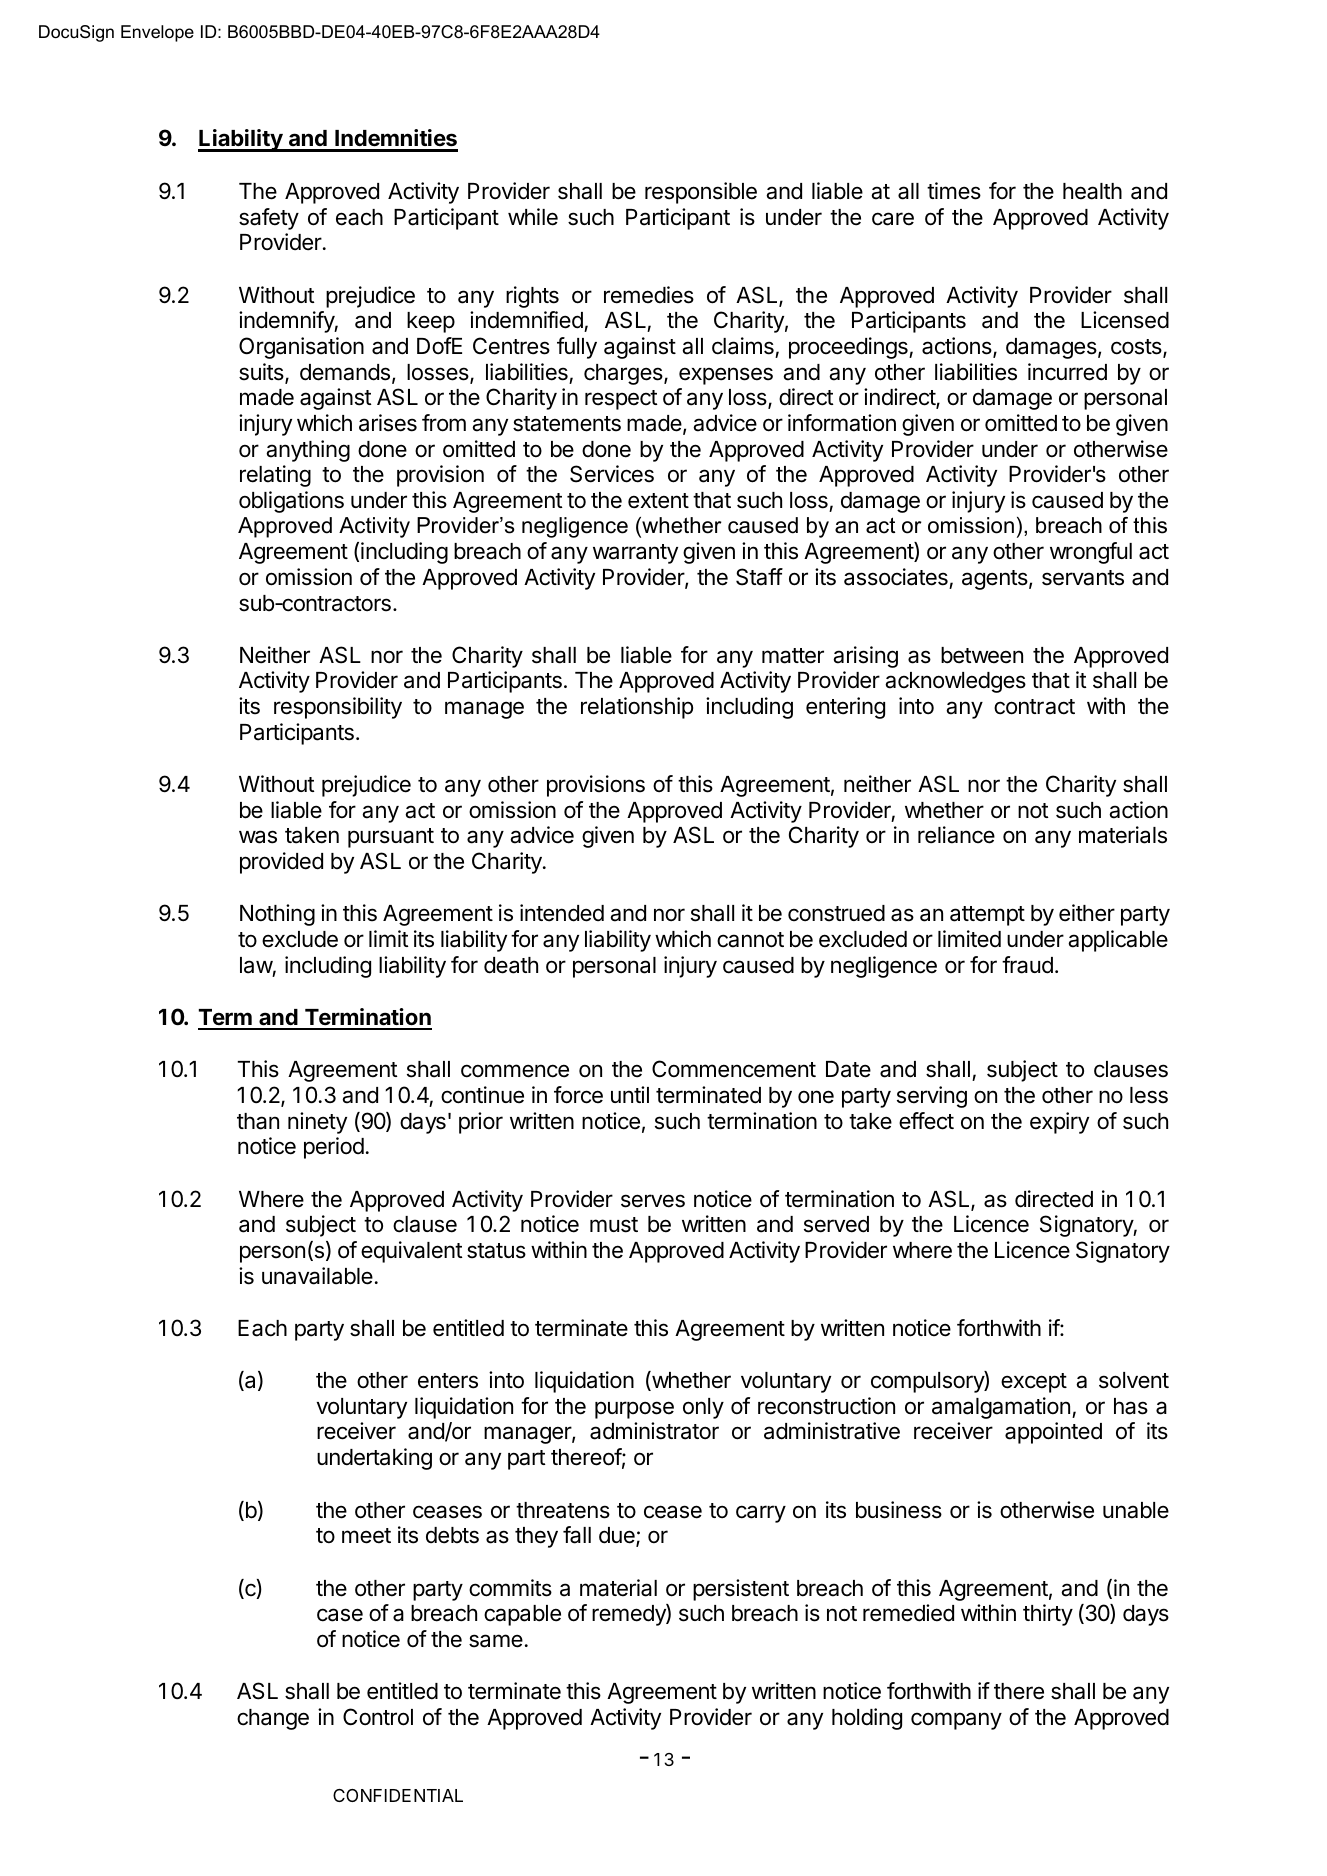 The width and height of the screenshot is (1327, 1876). What do you see at coordinates (701, 193) in the screenshot?
I see `responsible` at bounding box center [701, 193].
